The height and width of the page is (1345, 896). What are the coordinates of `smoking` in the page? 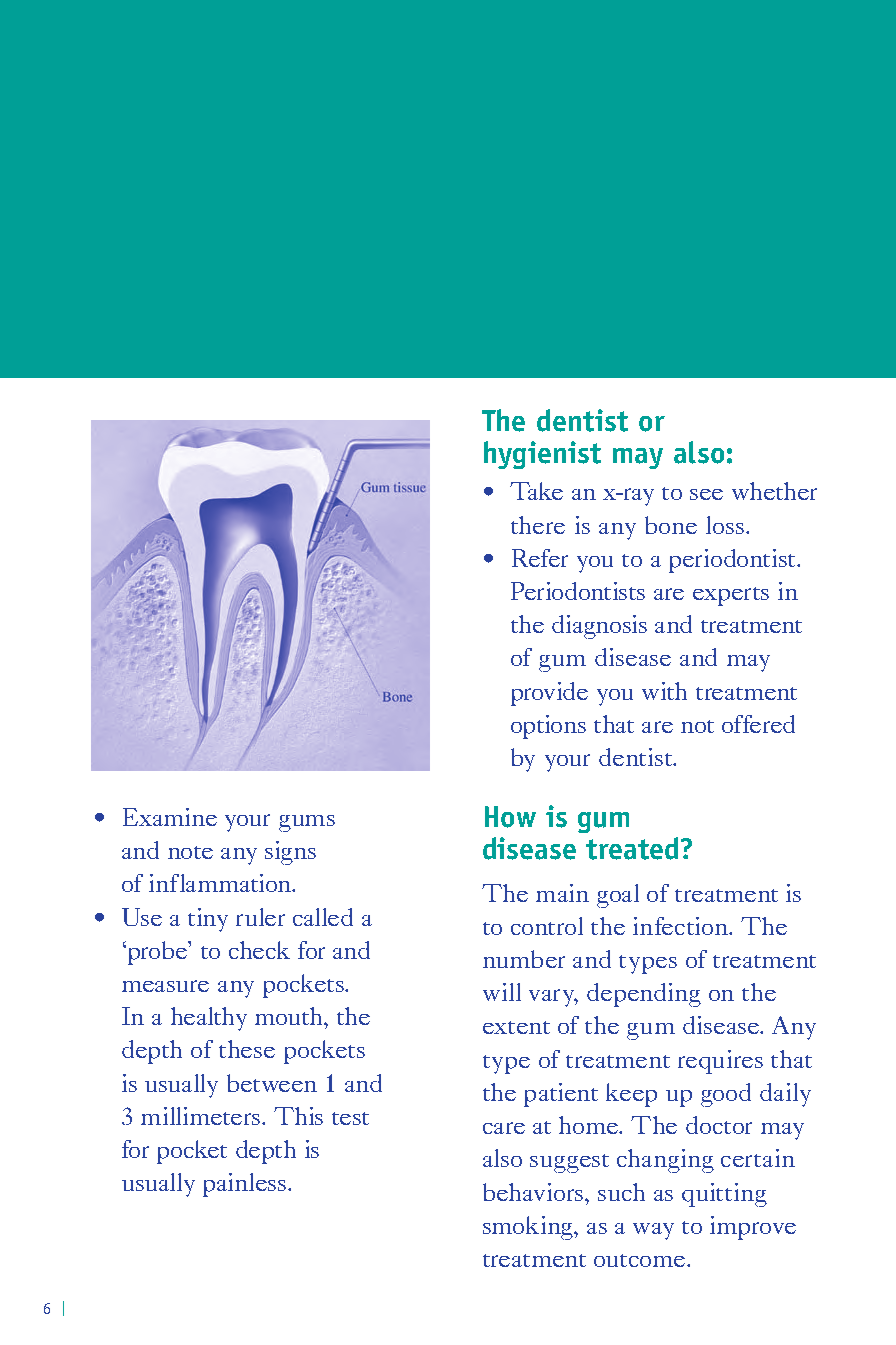 It's located at (529, 1228).
